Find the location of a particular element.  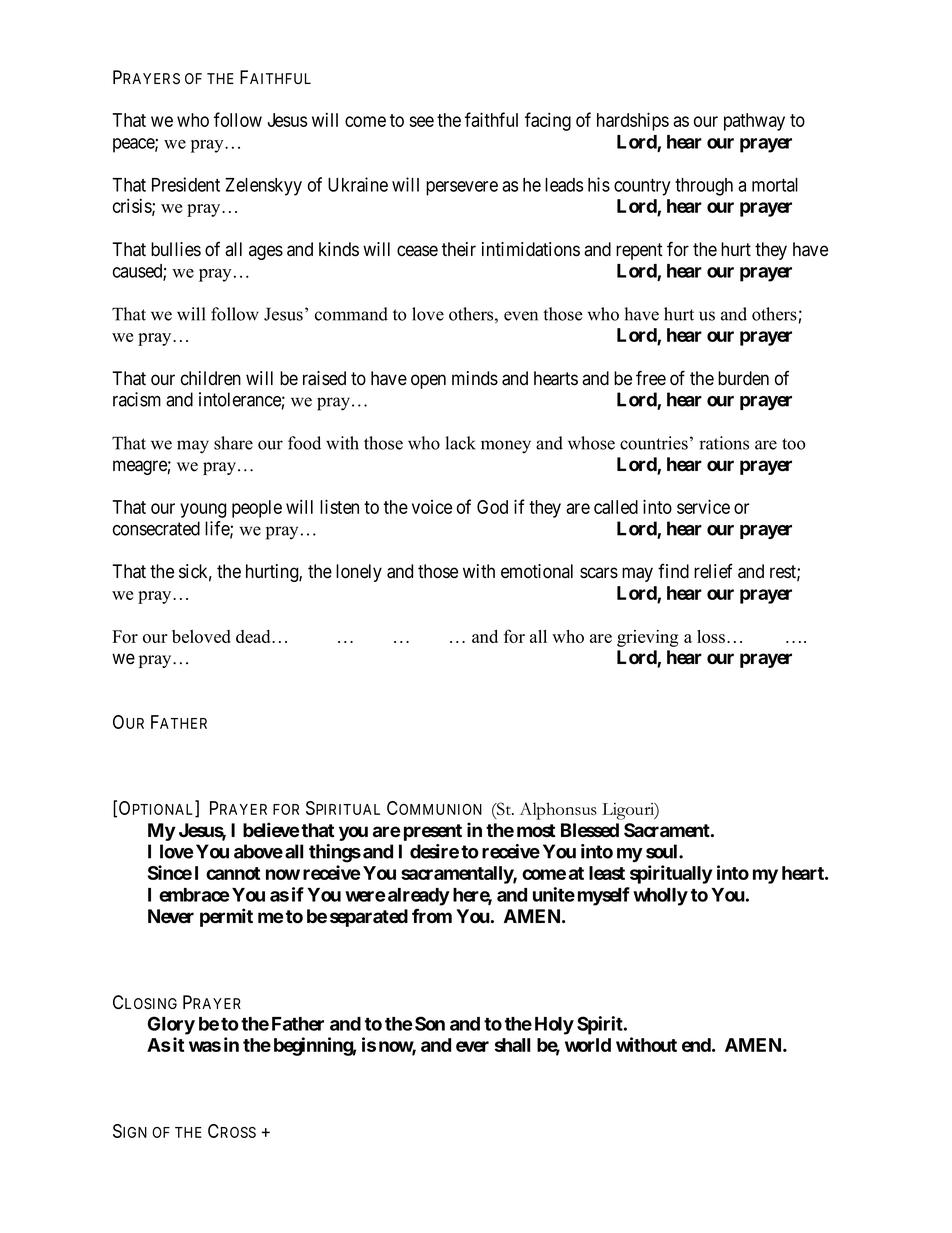

dead is located at coordinates (254, 636).
